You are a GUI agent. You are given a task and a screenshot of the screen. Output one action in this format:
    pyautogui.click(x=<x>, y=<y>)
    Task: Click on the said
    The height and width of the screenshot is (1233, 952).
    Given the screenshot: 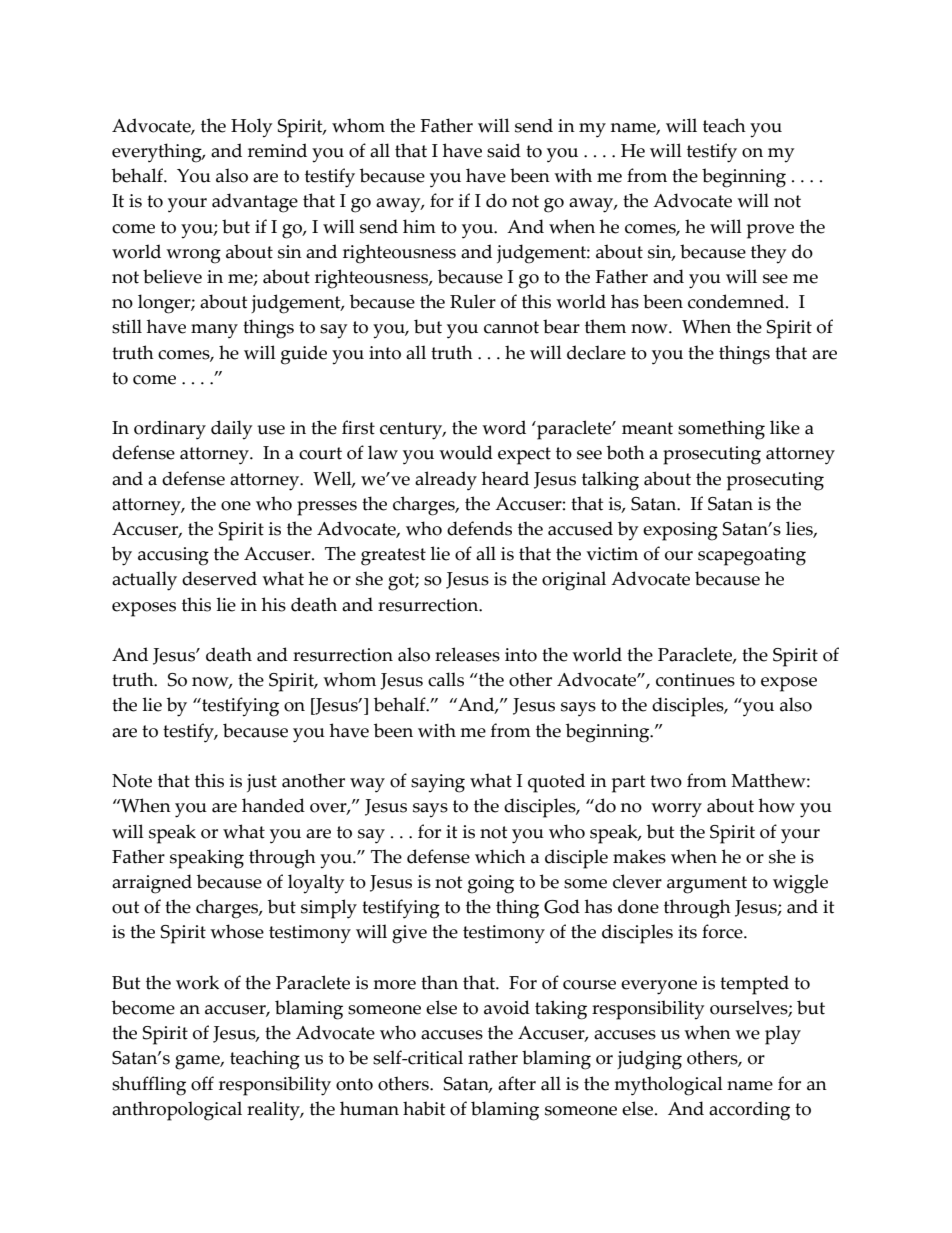 What is the action you would take?
    pyautogui.click(x=504, y=150)
